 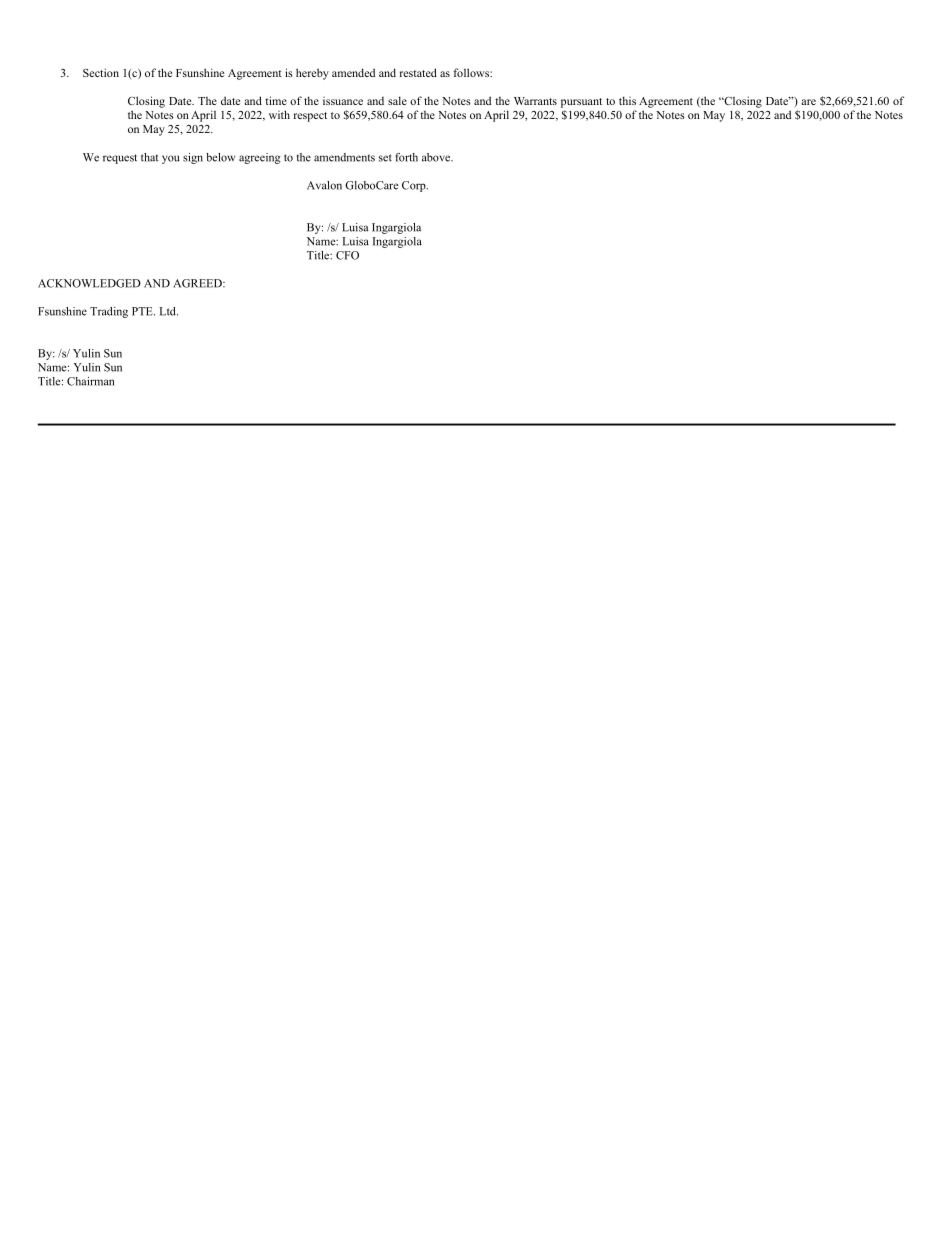 What do you see at coordinates (347, 255) in the page?
I see `CFO` at bounding box center [347, 255].
